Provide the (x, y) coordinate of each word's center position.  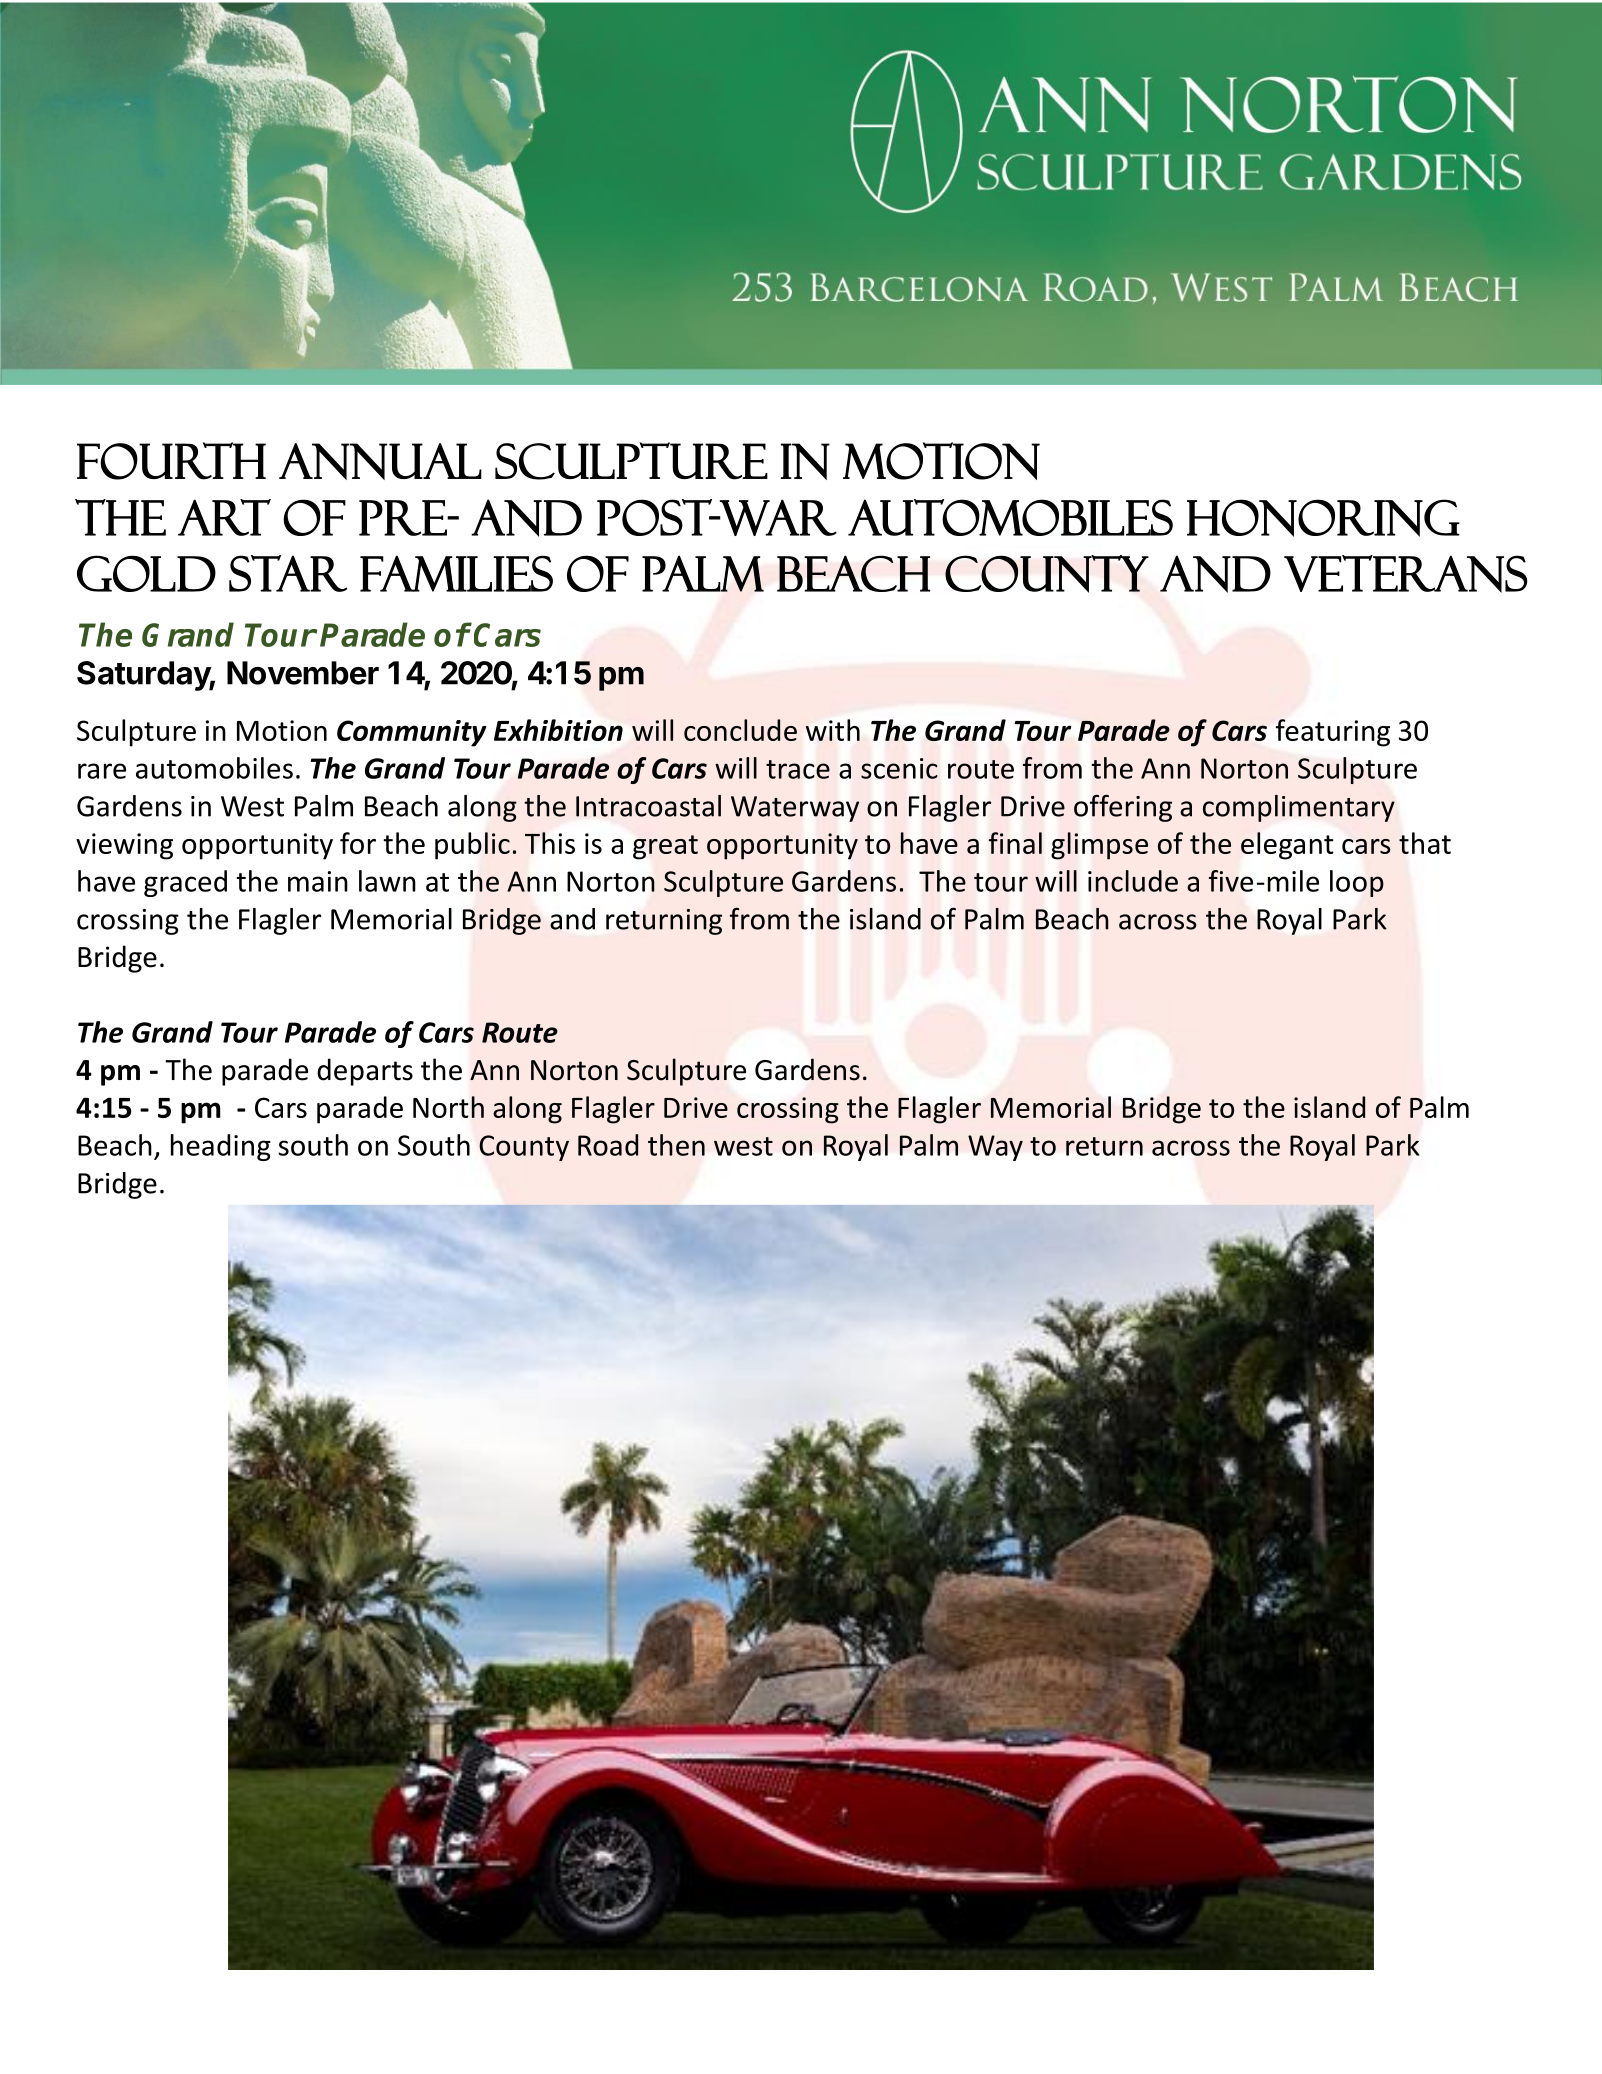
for (358, 843)
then (676, 1145)
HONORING (1323, 518)
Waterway (795, 809)
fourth (171, 461)
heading (221, 1147)
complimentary (1299, 808)
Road (608, 1145)
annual (380, 461)
